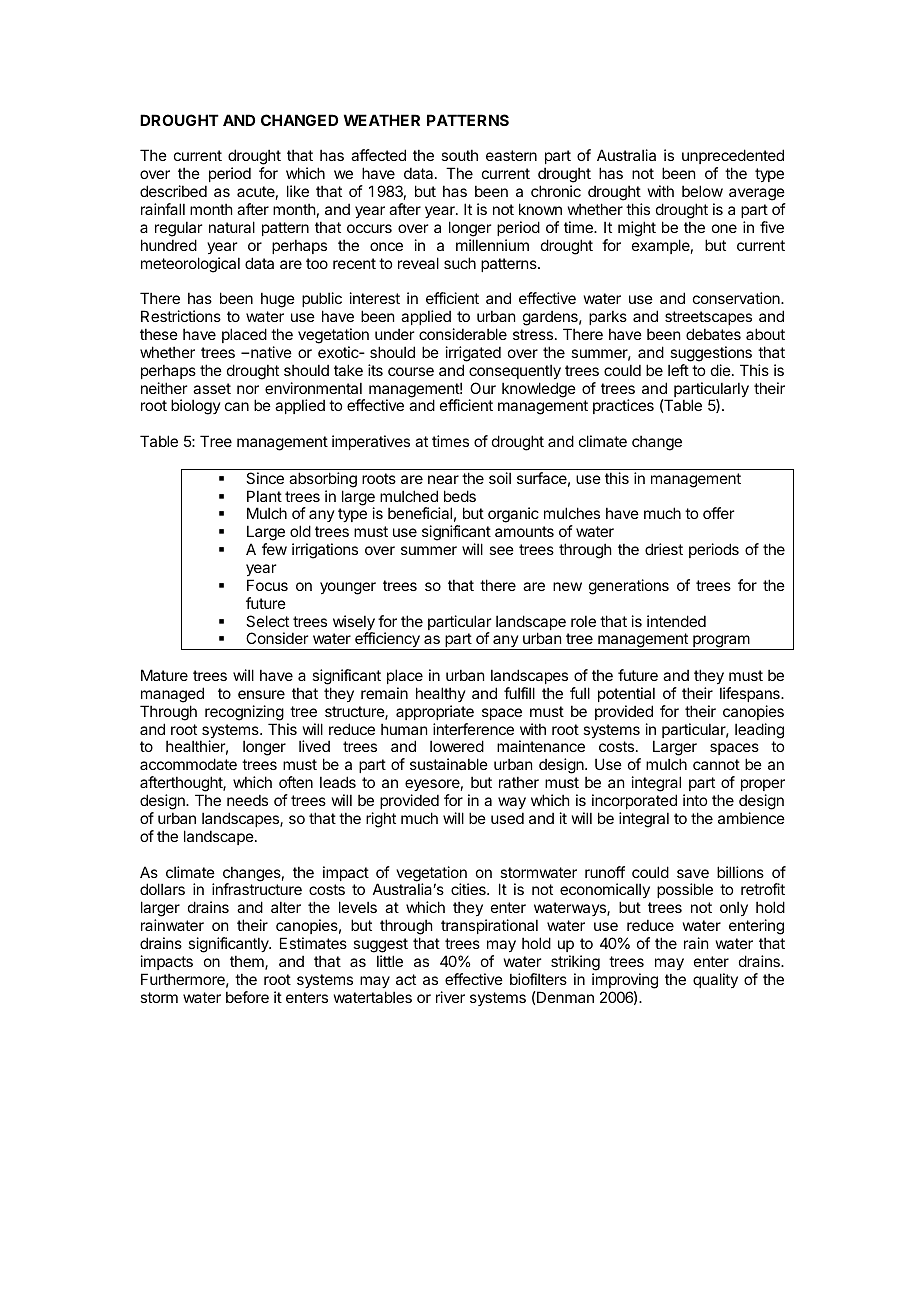  I want to click on described, so click(173, 191).
